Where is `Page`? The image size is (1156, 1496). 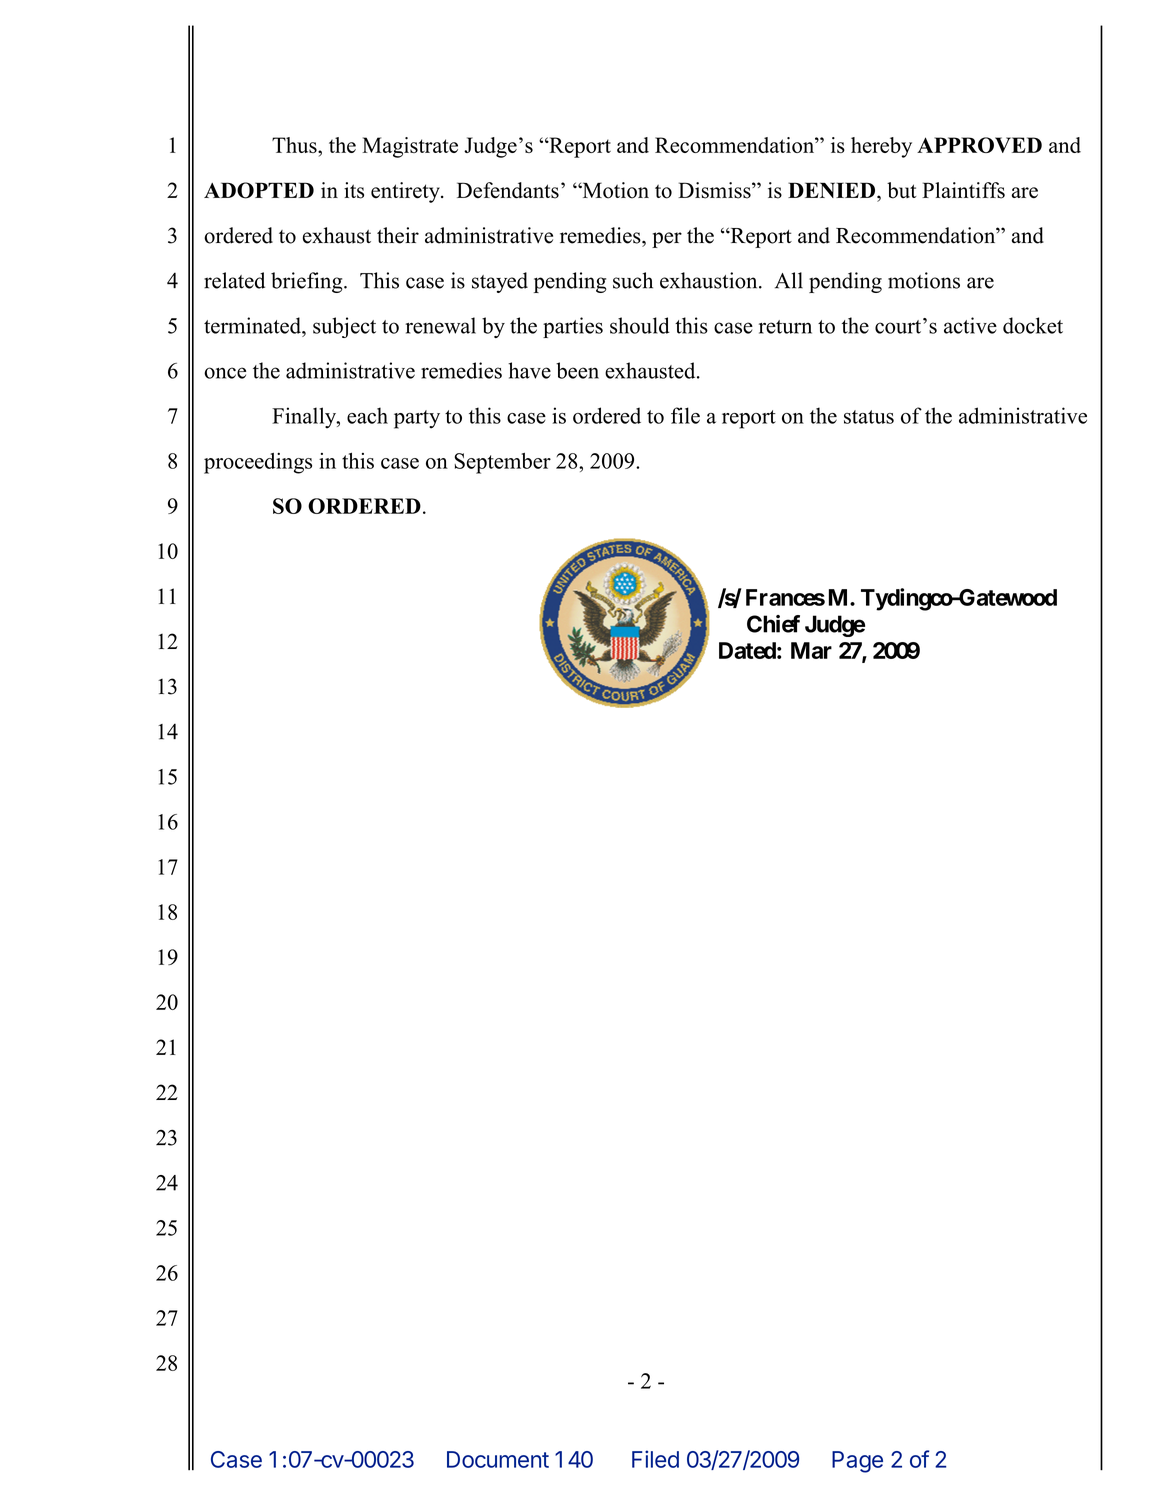 Page is located at coordinates (857, 1462).
